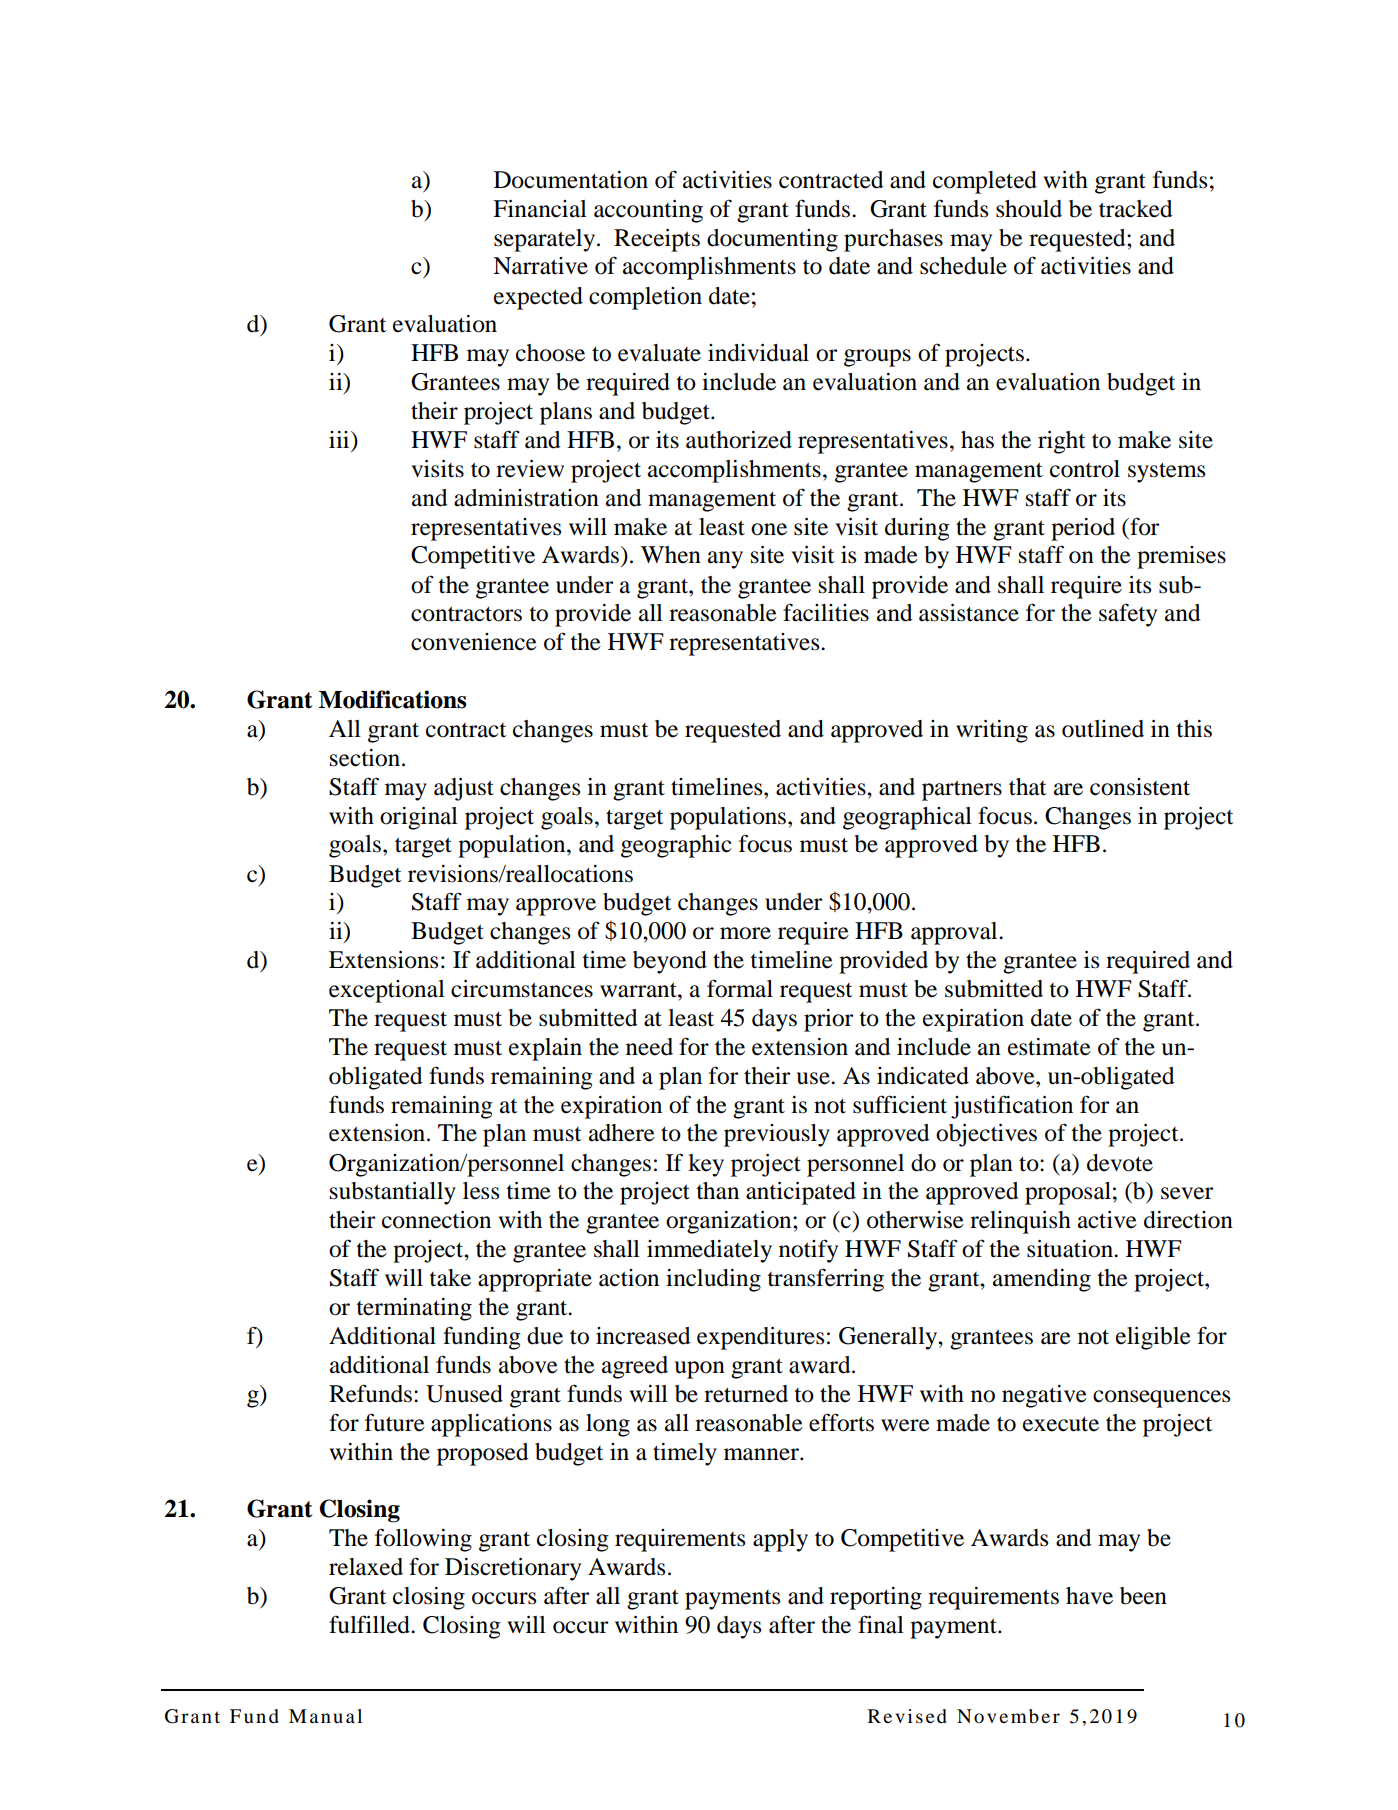 Image resolution: width=1398 pixels, height=1810 pixels. I want to click on estimate, so click(1049, 1047).
